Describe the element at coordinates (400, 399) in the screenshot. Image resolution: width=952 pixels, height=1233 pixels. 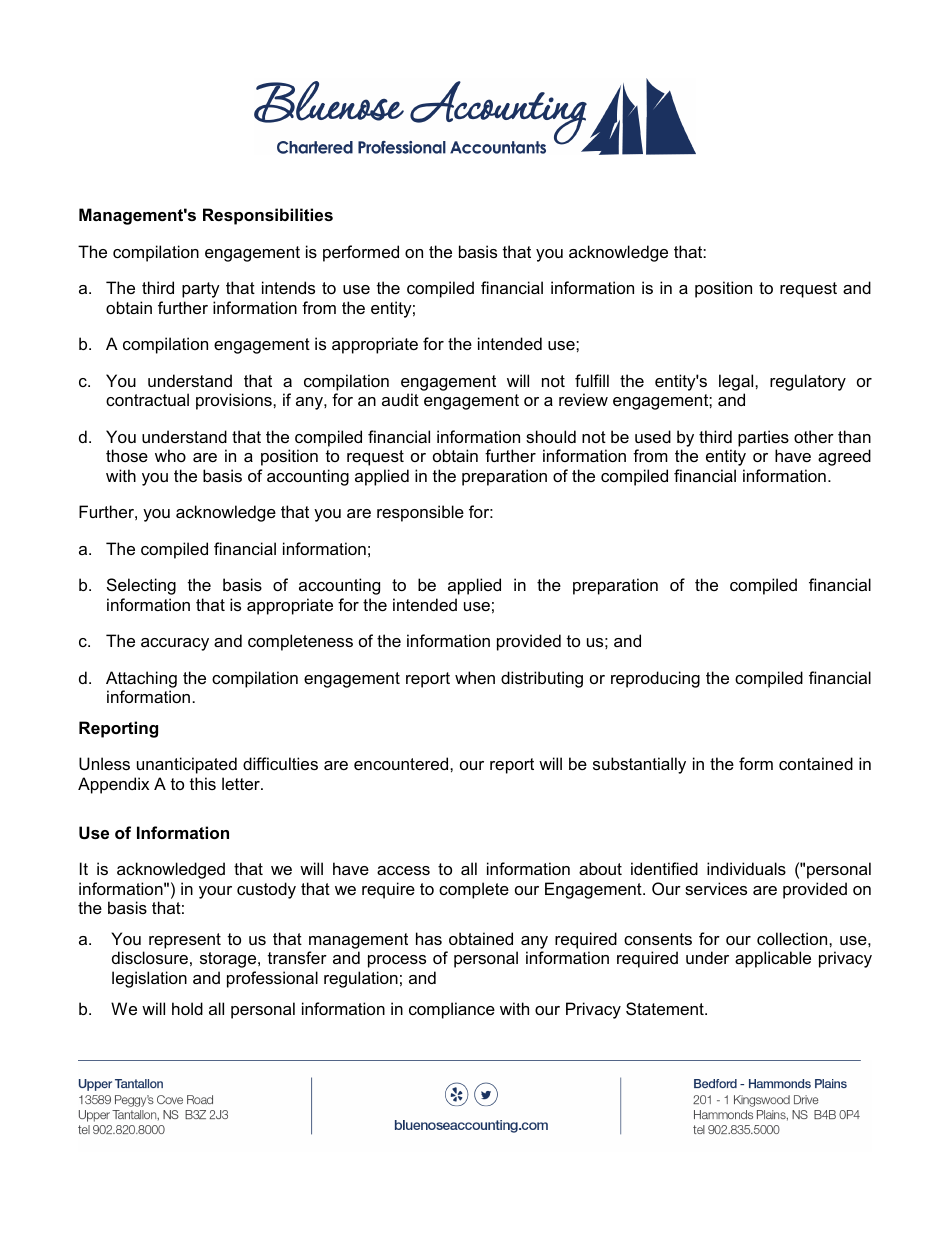
I see `audit` at that location.
